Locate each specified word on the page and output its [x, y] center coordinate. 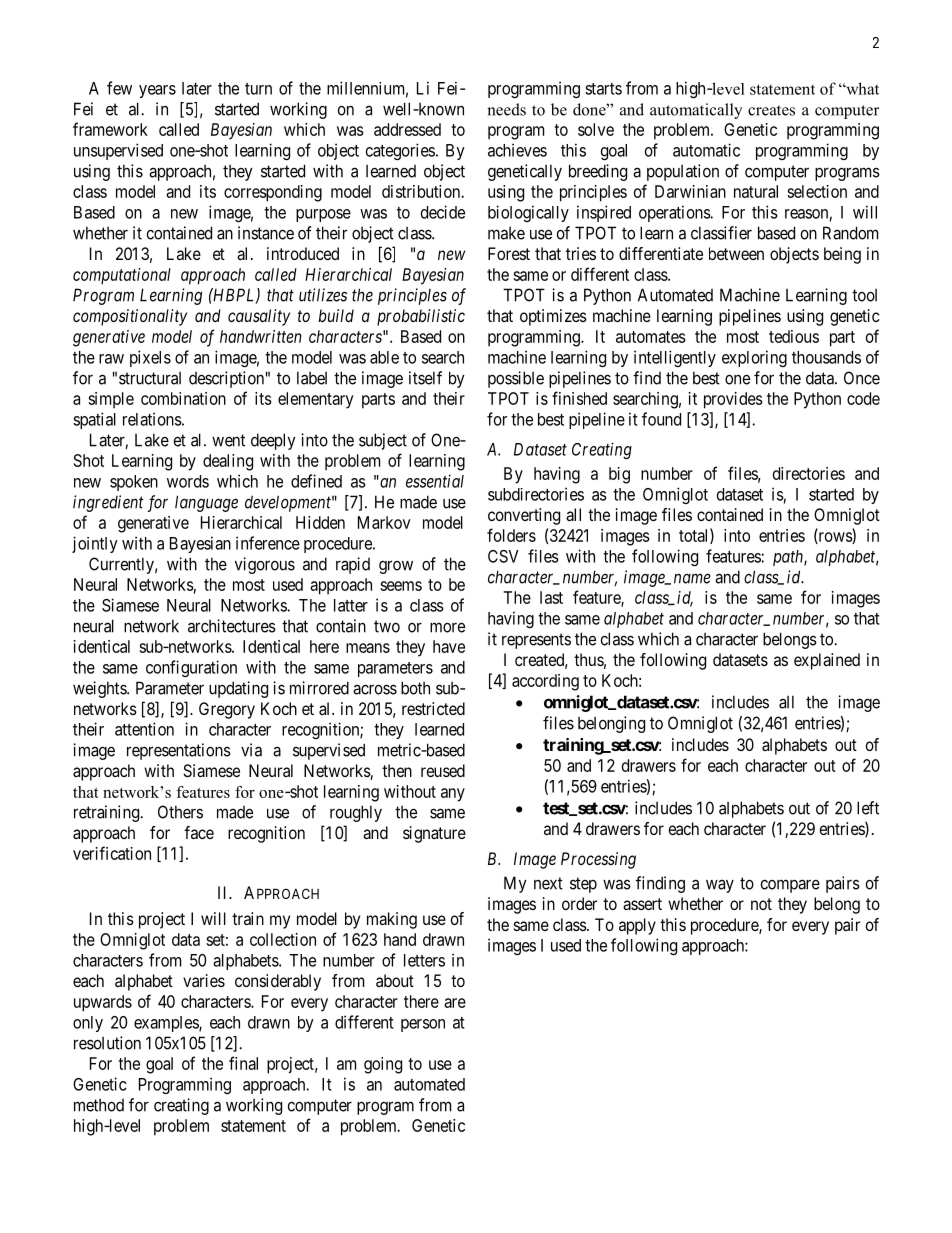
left [868, 808]
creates [771, 110]
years [157, 91]
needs [506, 109]
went [228, 440]
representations [179, 751]
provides [733, 400]
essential [435, 481]
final [243, 1063]
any [453, 795]
